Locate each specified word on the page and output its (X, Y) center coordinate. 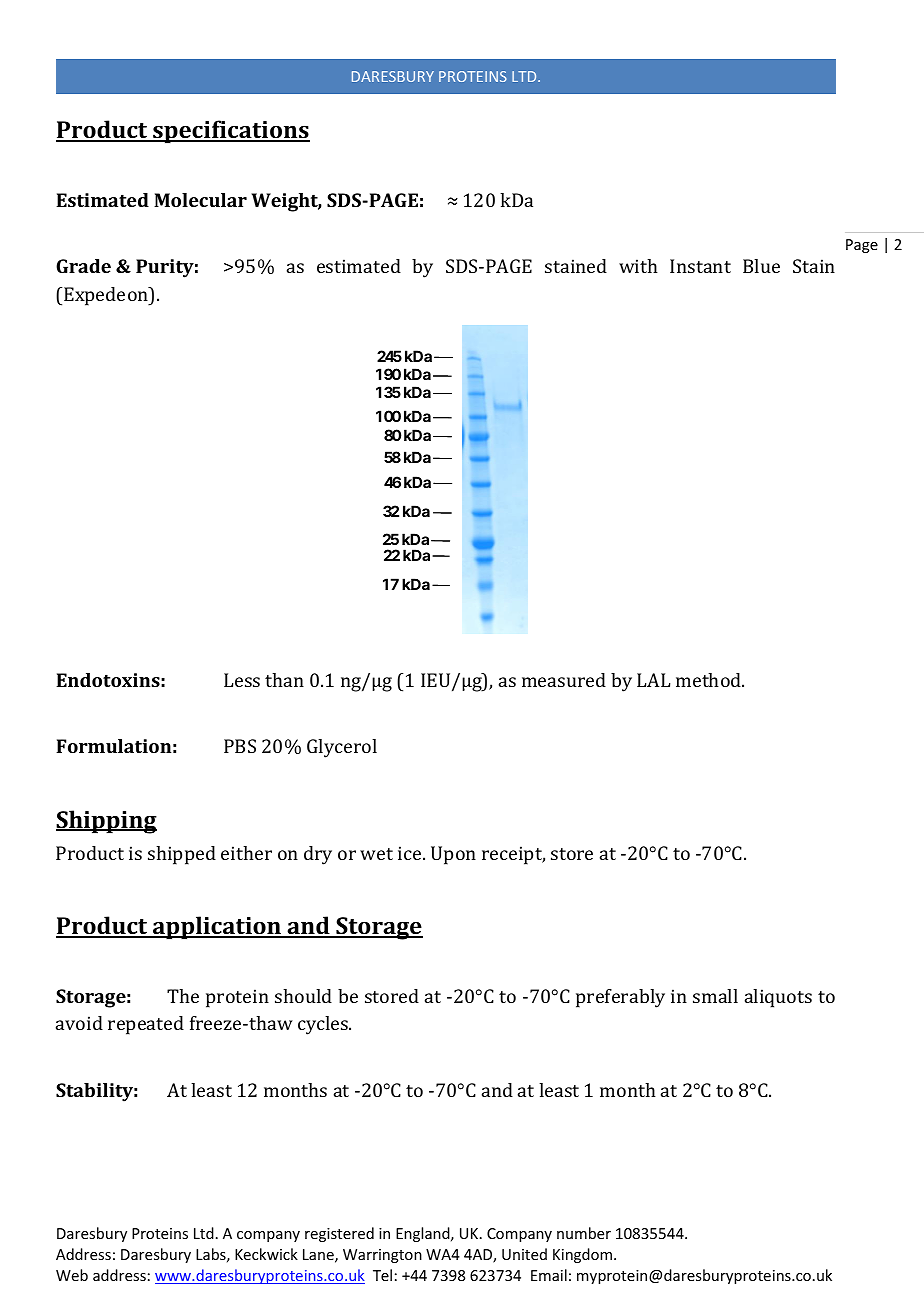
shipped (182, 855)
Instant (700, 266)
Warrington (382, 1256)
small (715, 996)
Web (72, 1275)
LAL (653, 680)
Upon (453, 855)
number (584, 1233)
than (284, 680)
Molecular (200, 200)
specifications (230, 132)
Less (242, 680)
